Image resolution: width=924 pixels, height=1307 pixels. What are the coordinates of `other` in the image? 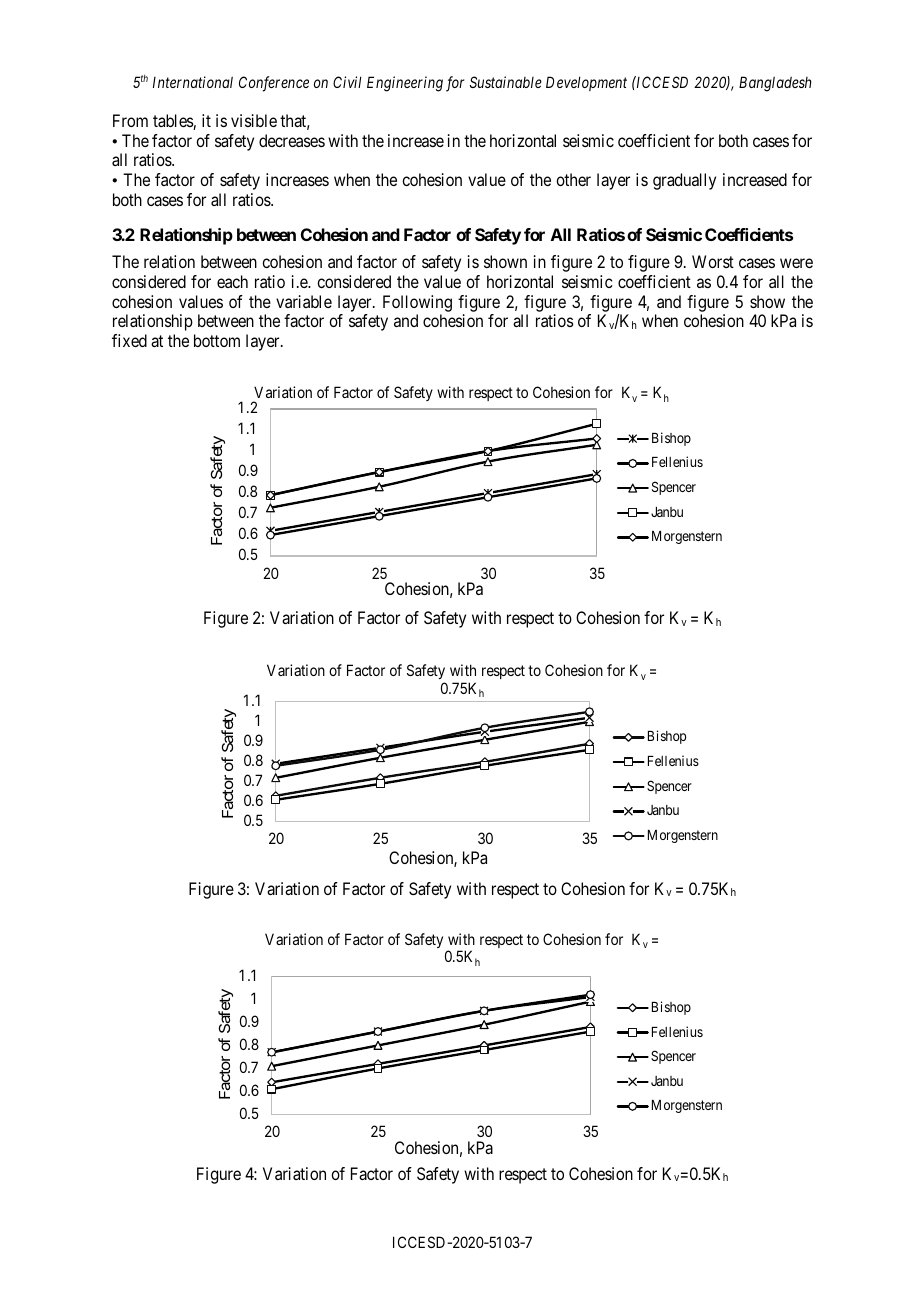 It's located at (573, 179).
